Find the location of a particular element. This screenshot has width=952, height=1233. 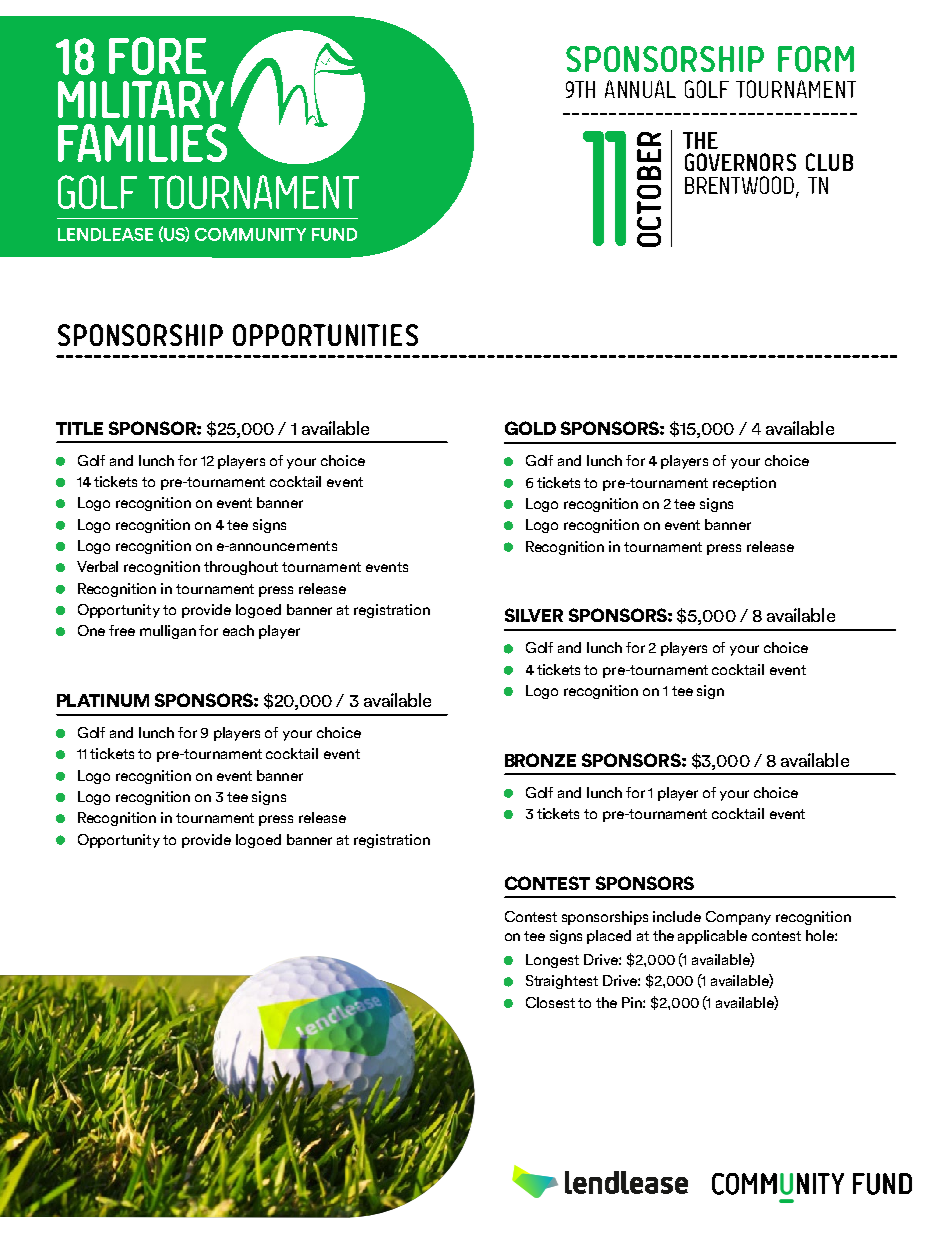

applicable is located at coordinates (712, 937).
